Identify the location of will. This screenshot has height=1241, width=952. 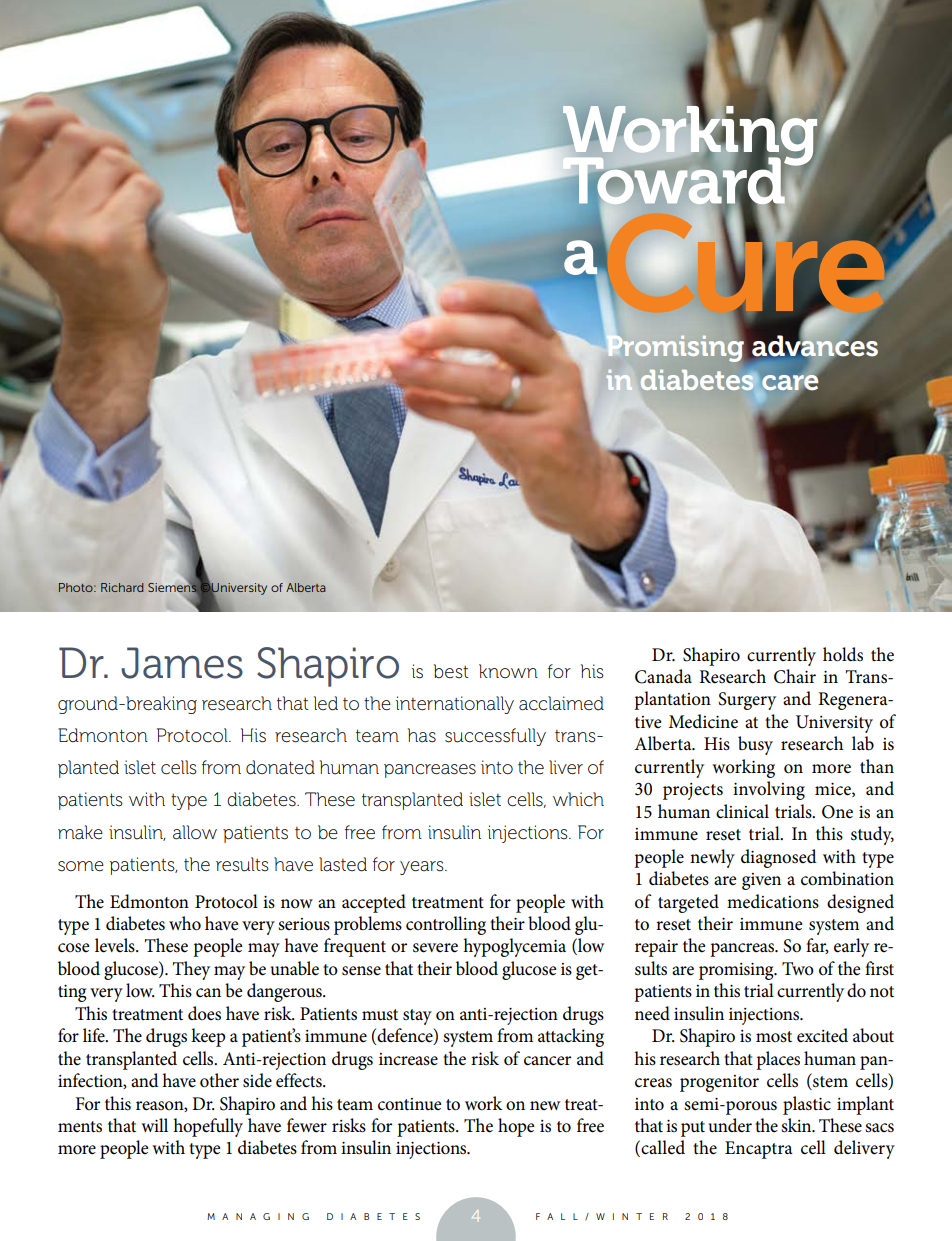
(154, 1125).
